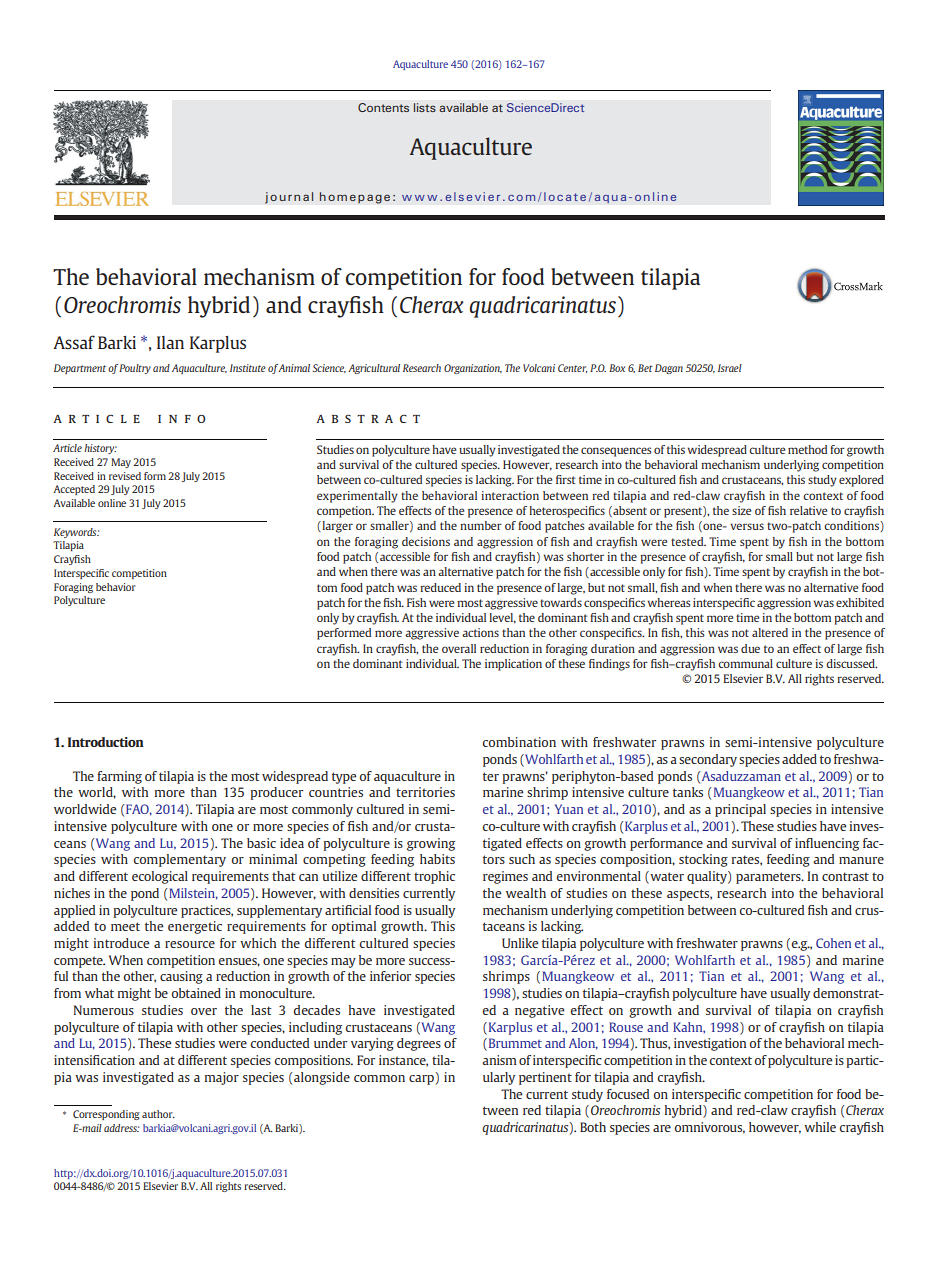 The image size is (952, 1270). What do you see at coordinates (730, 368) in the page?
I see `Israel` at bounding box center [730, 368].
